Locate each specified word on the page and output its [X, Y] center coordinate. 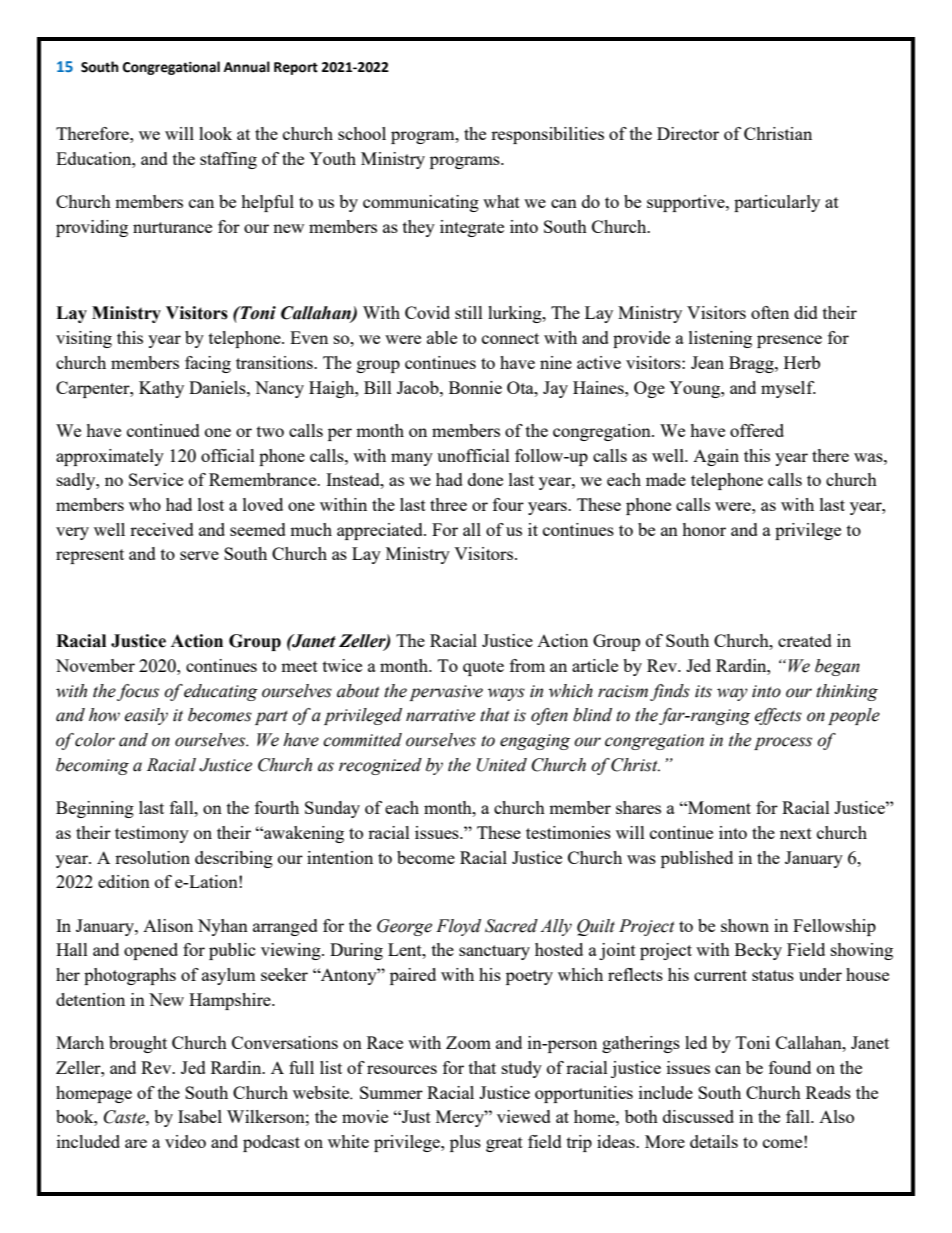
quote [483, 668]
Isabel [200, 1116]
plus [465, 1143]
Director [688, 133]
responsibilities [547, 135]
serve [199, 555]
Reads [828, 1092]
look [215, 133]
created [805, 640]
